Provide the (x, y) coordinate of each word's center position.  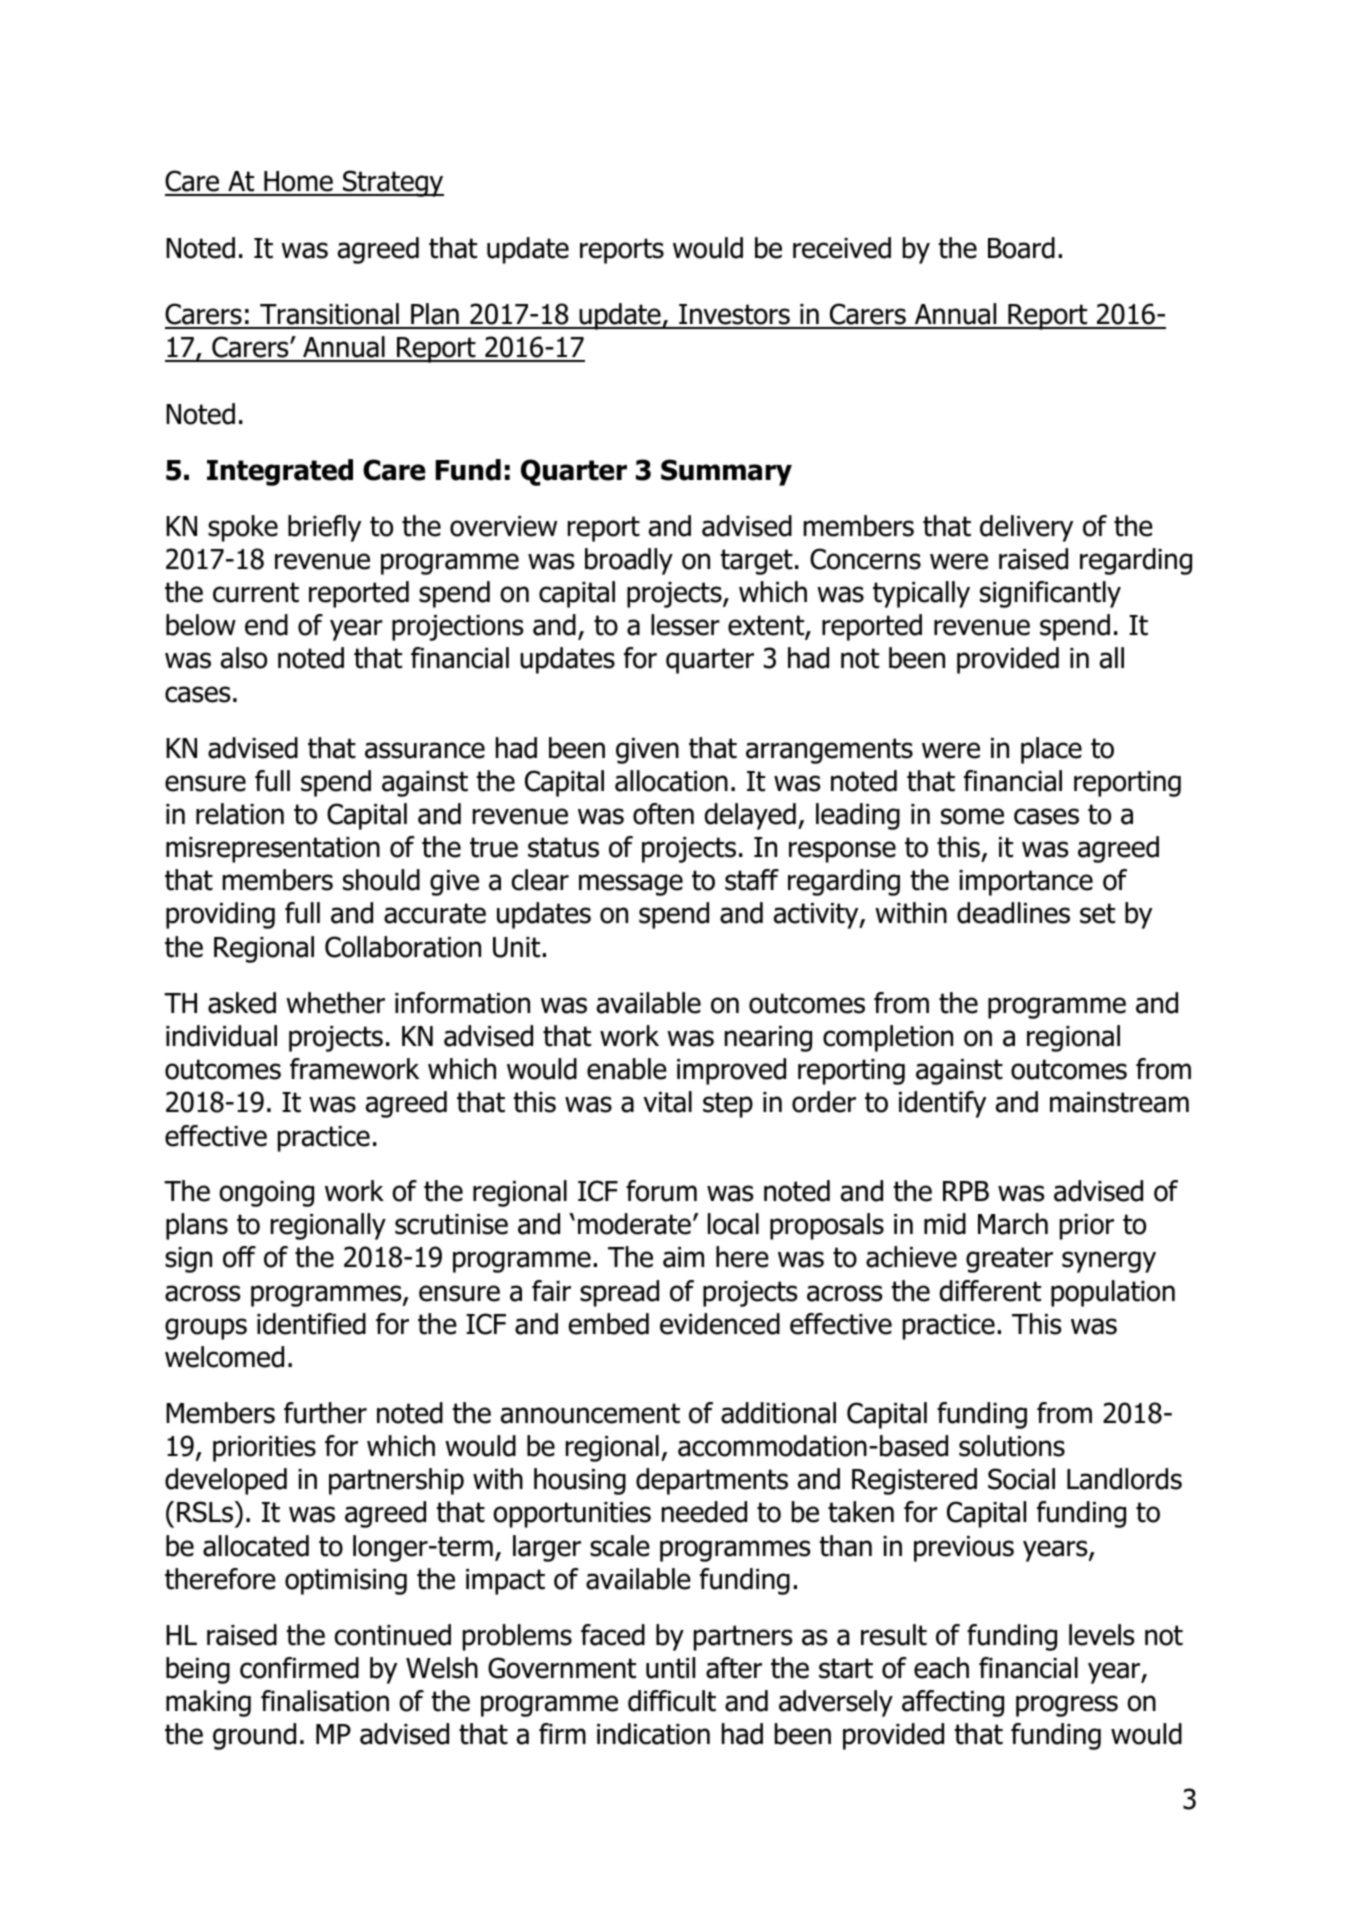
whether (335, 1003)
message (631, 885)
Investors (734, 316)
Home (298, 183)
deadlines (1013, 913)
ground (254, 1736)
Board (1021, 248)
